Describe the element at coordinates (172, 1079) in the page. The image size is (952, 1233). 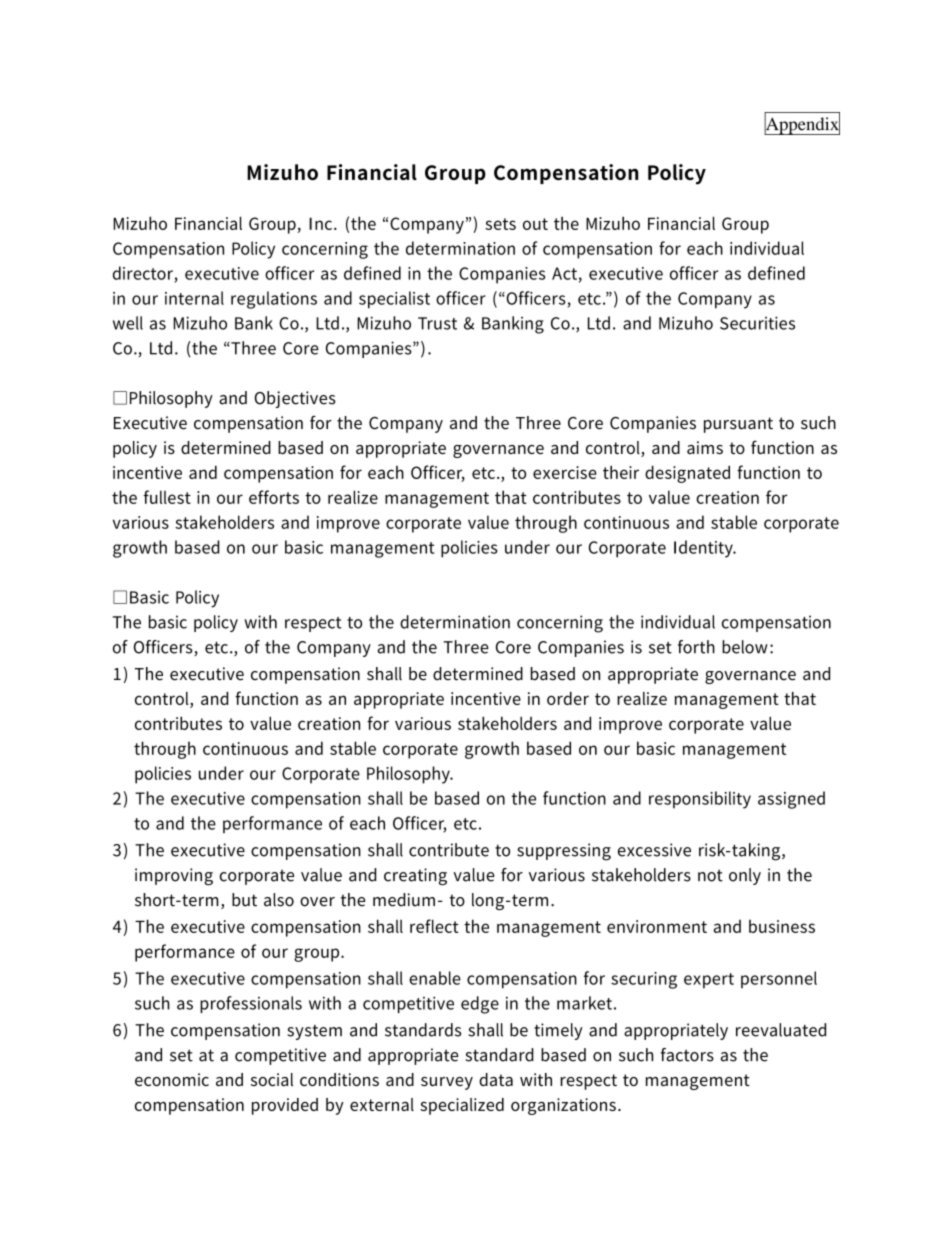
I see `economic` at that location.
